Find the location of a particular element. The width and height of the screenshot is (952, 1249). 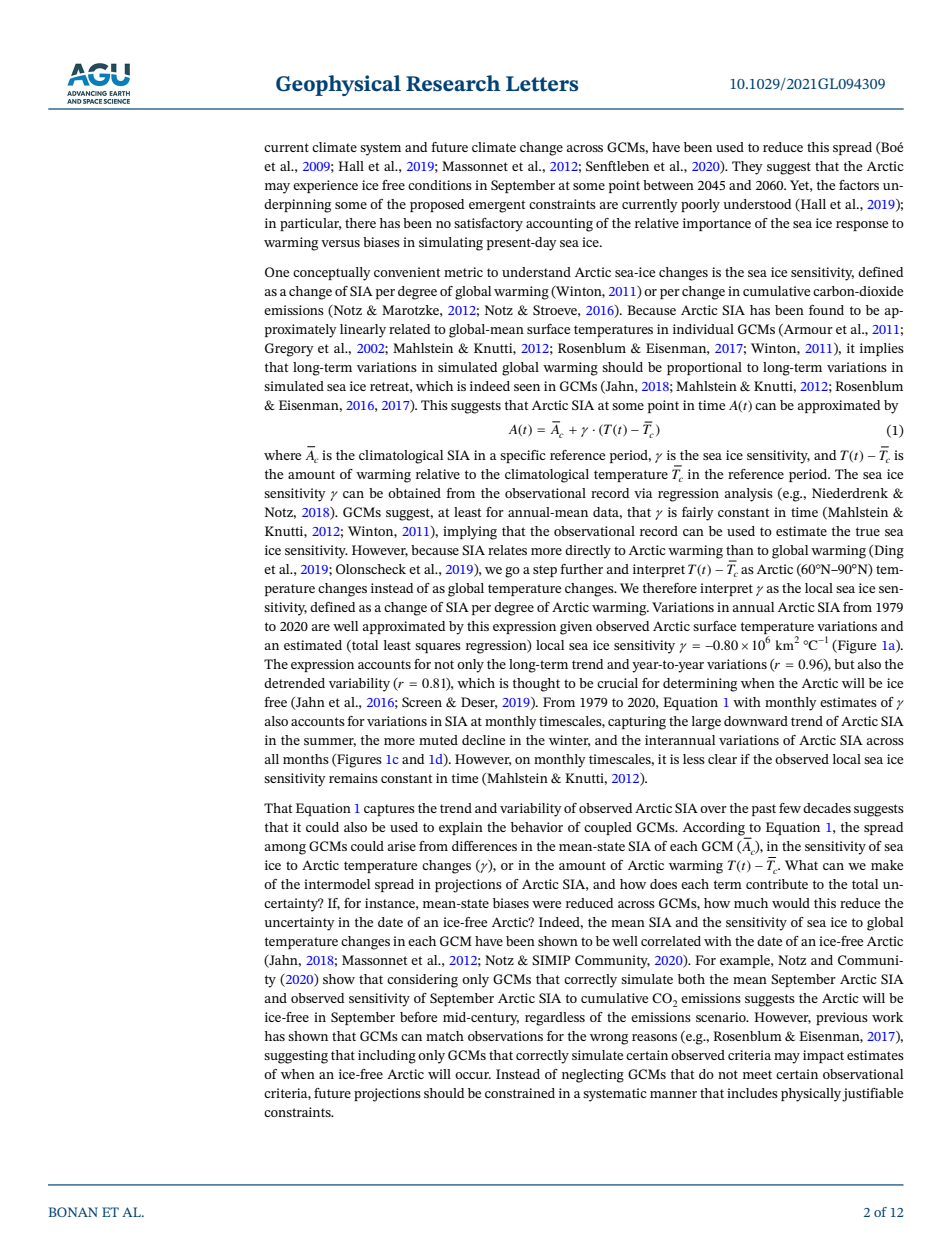

winter is located at coordinates (570, 741).
